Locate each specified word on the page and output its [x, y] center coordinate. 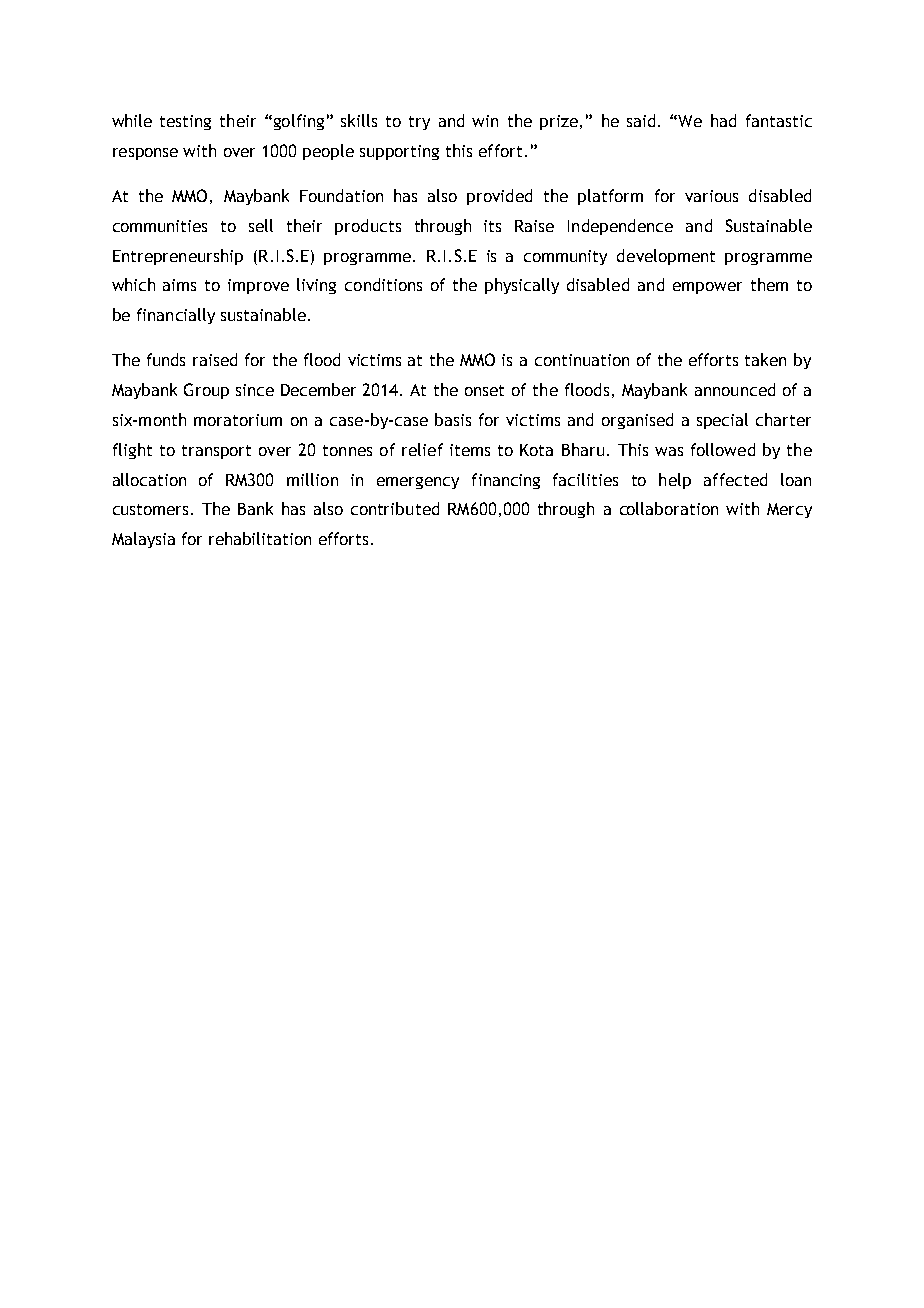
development [666, 257]
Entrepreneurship [178, 257]
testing [185, 122]
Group [206, 391]
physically [522, 286]
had [723, 120]
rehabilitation [260, 538]
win [485, 121]
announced [735, 389]
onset [484, 390]
